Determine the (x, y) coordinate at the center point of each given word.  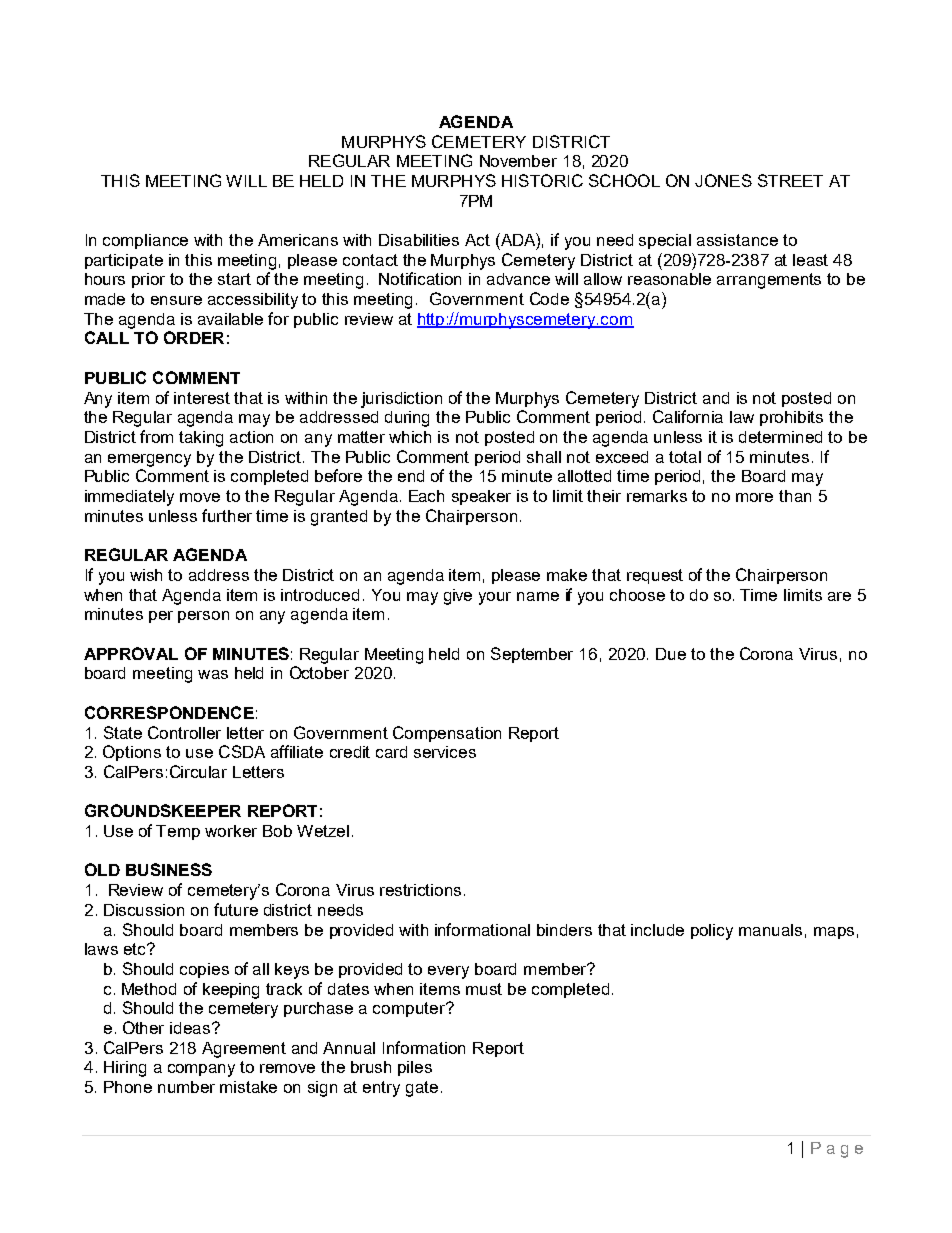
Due (671, 654)
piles (415, 1068)
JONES (723, 180)
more (754, 497)
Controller (184, 732)
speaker (481, 497)
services (445, 752)
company (201, 1070)
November (518, 161)
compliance (145, 241)
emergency (149, 460)
